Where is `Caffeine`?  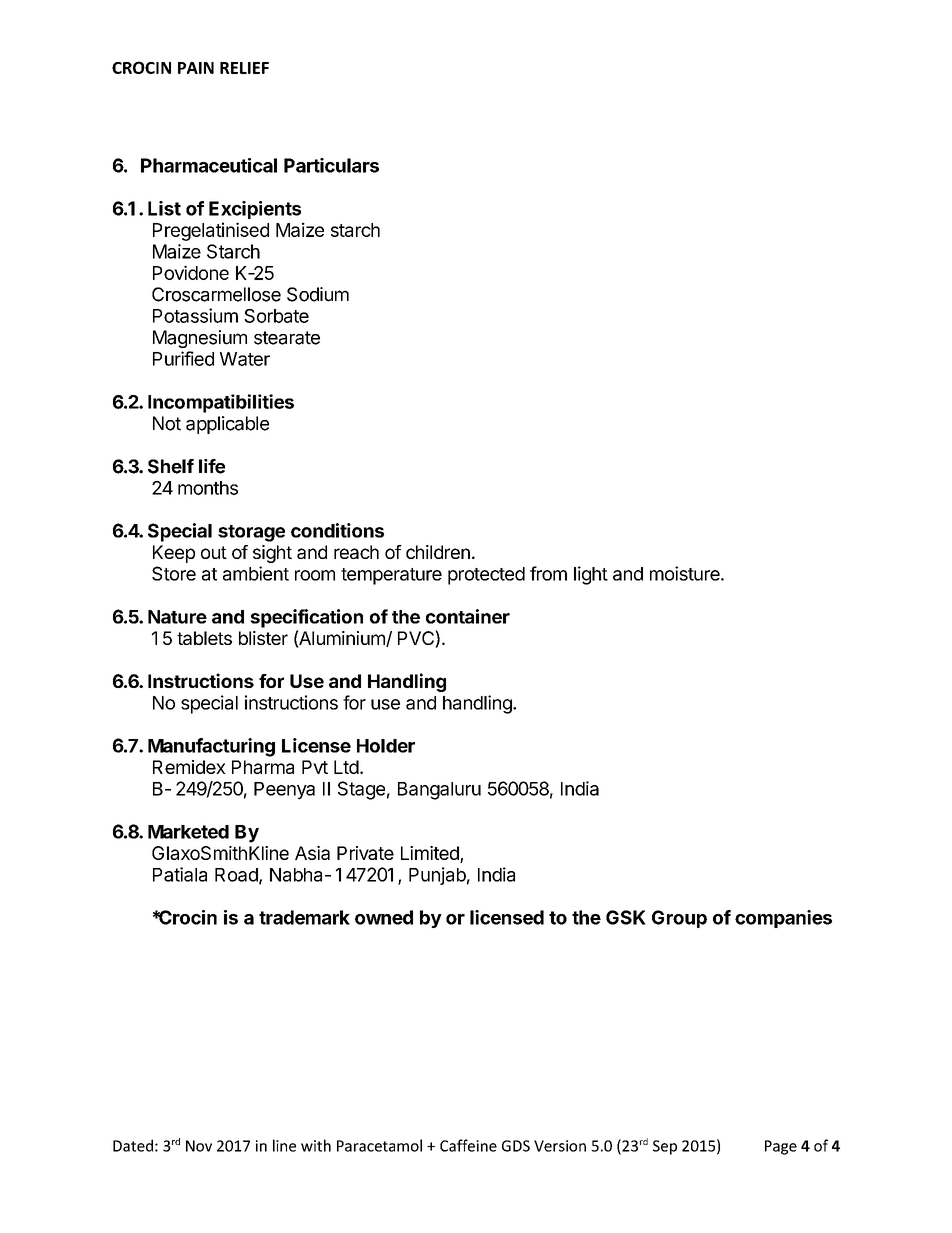
Caffeine is located at coordinates (468, 1145).
